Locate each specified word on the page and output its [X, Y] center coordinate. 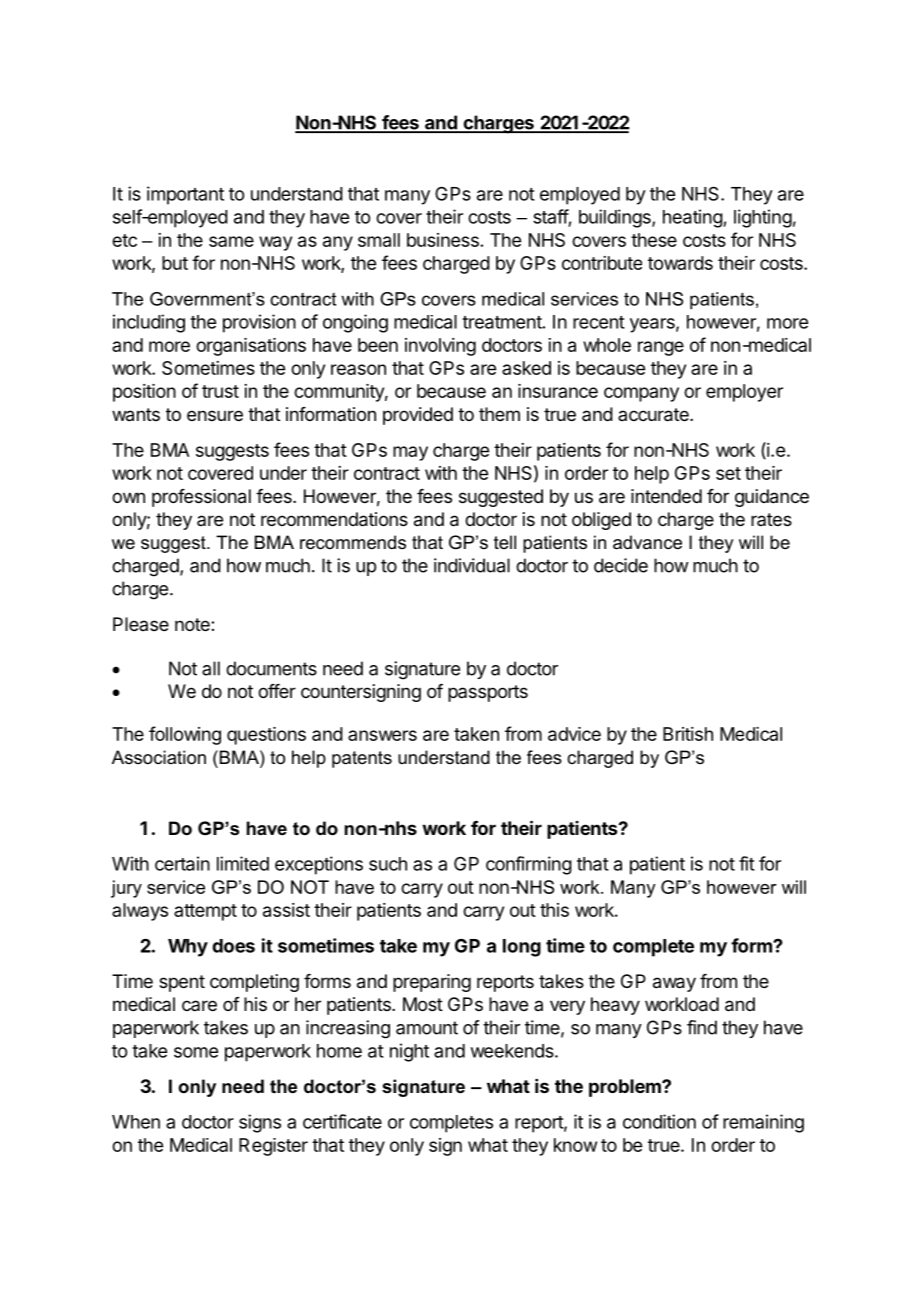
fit [747, 863]
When [136, 1122]
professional [201, 498]
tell [505, 542]
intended [666, 496]
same [231, 241]
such [388, 864]
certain [182, 863]
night [409, 1052]
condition [659, 1121]
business [443, 240]
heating [693, 218]
